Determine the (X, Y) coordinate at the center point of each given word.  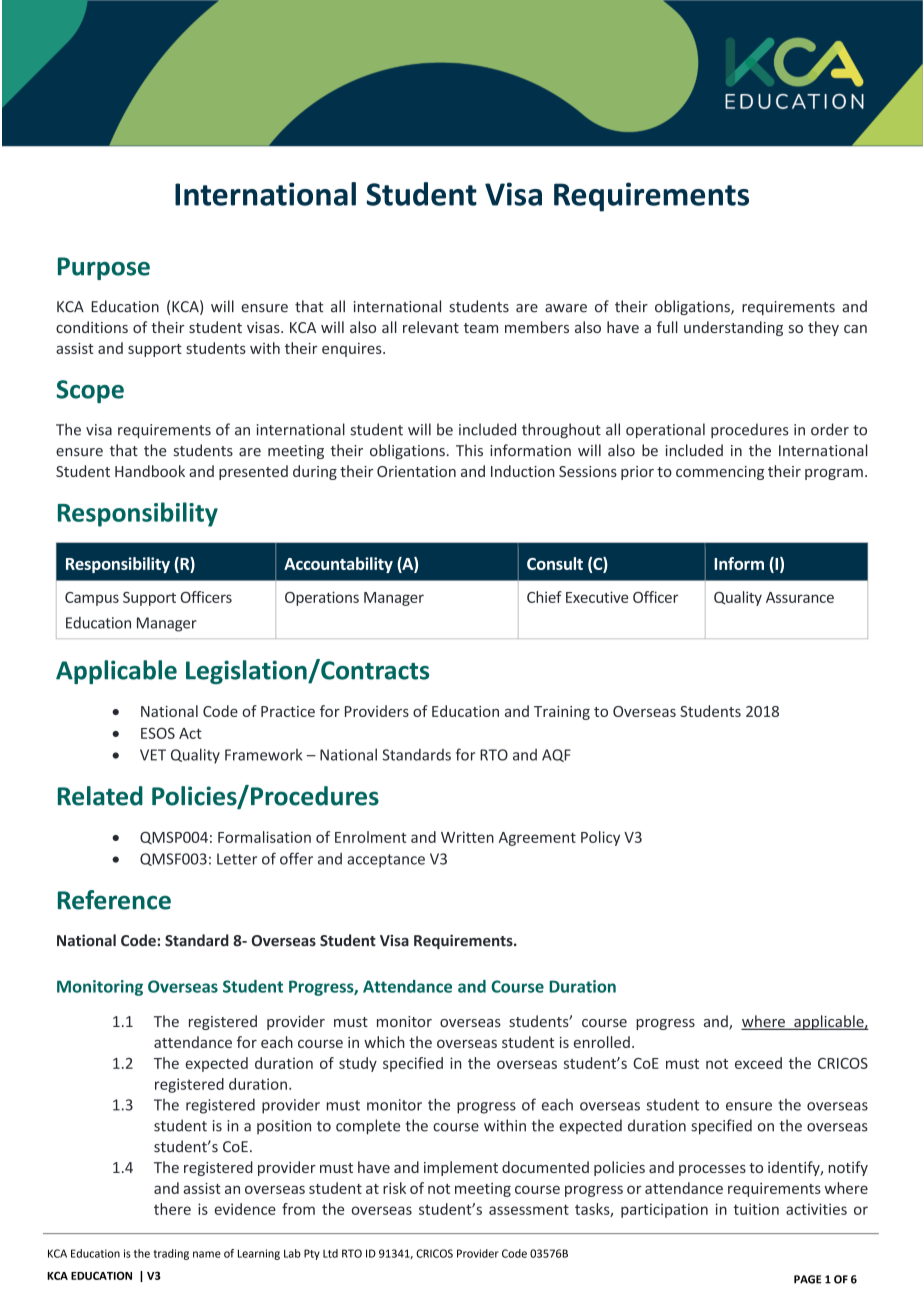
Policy (600, 838)
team (481, 328)
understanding (733, 328)
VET (153, 755)
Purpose (104, 268)
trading (171, 1254)
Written (467, 837)
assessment (529, 1209)
